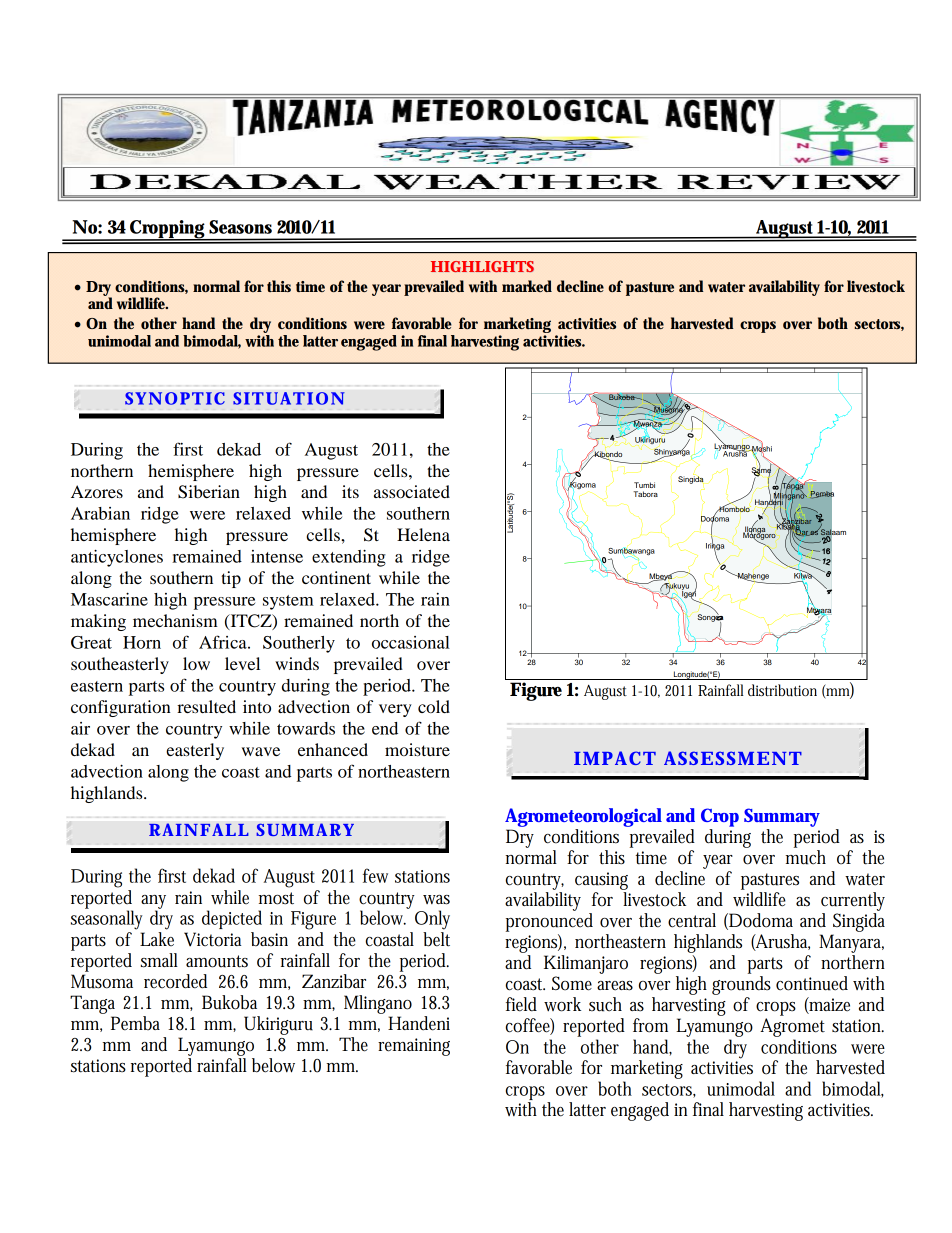 The height and width of the page is (1233, 952). What do you see at coordinates (521, 1004) in the page?
I see `field` at bounding box center [521, 1004].
